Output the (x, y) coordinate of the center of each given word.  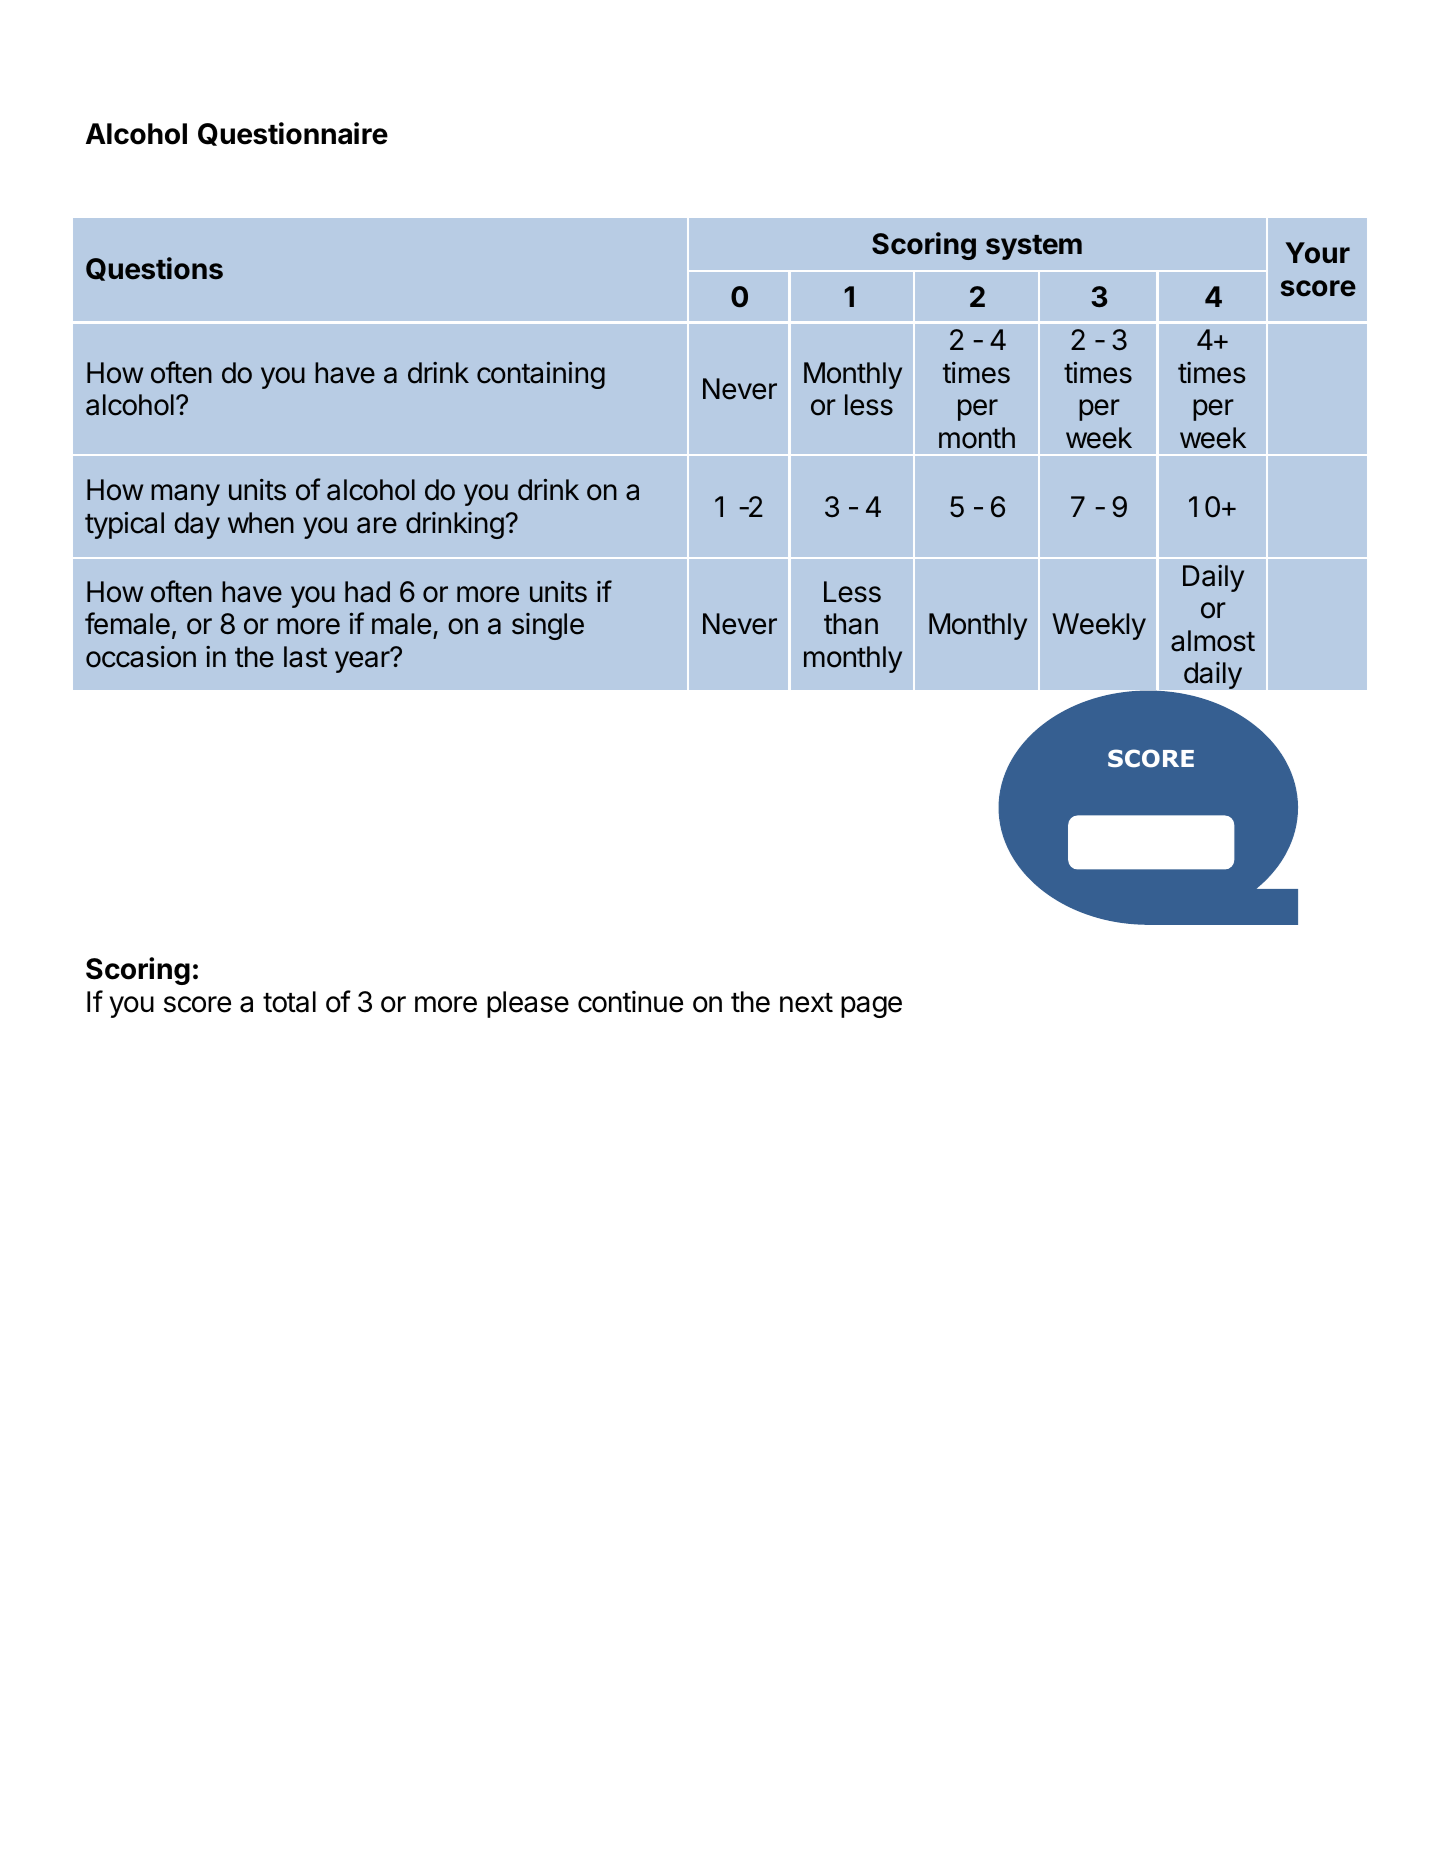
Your (1317, 253)
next (806, 1003)
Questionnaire (293, 134)
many (185, 495)
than (851, 624)
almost (1213, 641)
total (289, 1002)
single (548, 626)
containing (541, 375)
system (1034, 247)
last (305, 657)
